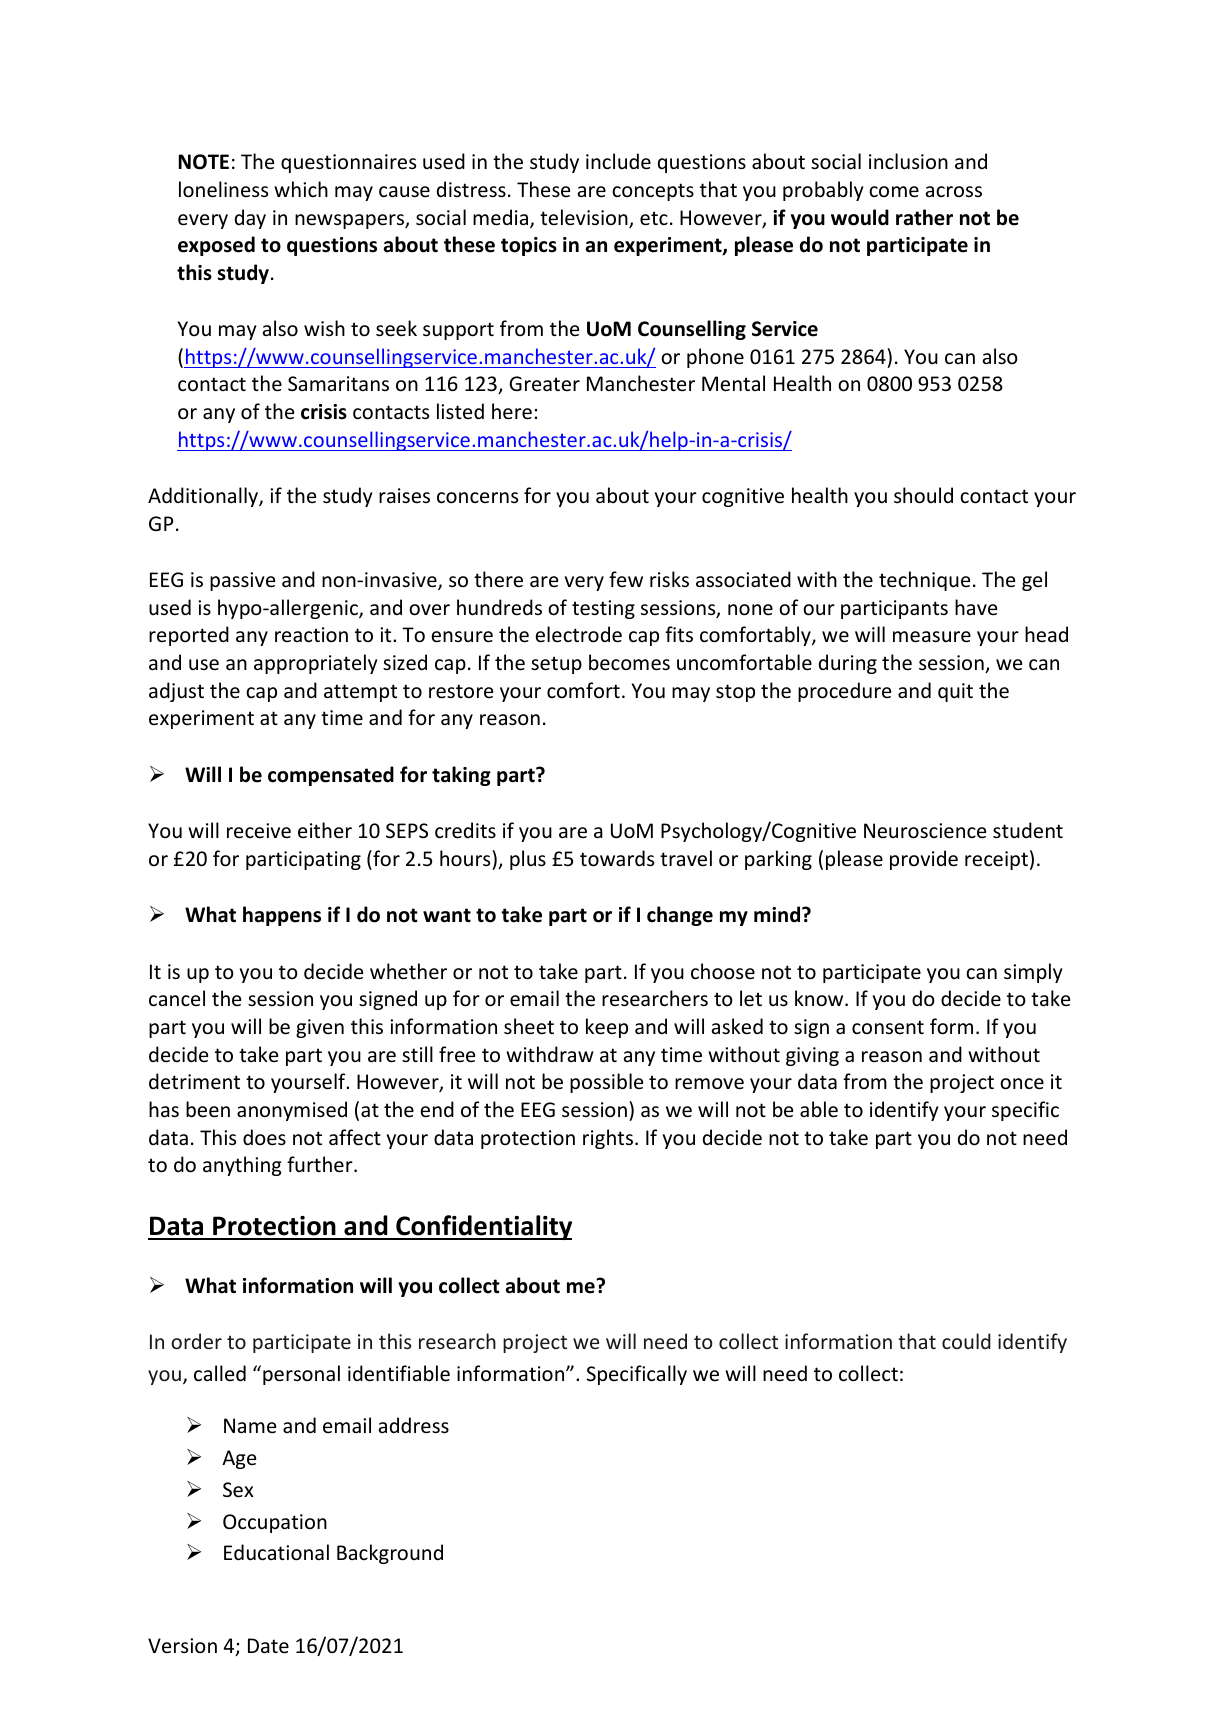  Describe the element at coordinates (924, 860) in the page. I see `provide` at that location.
